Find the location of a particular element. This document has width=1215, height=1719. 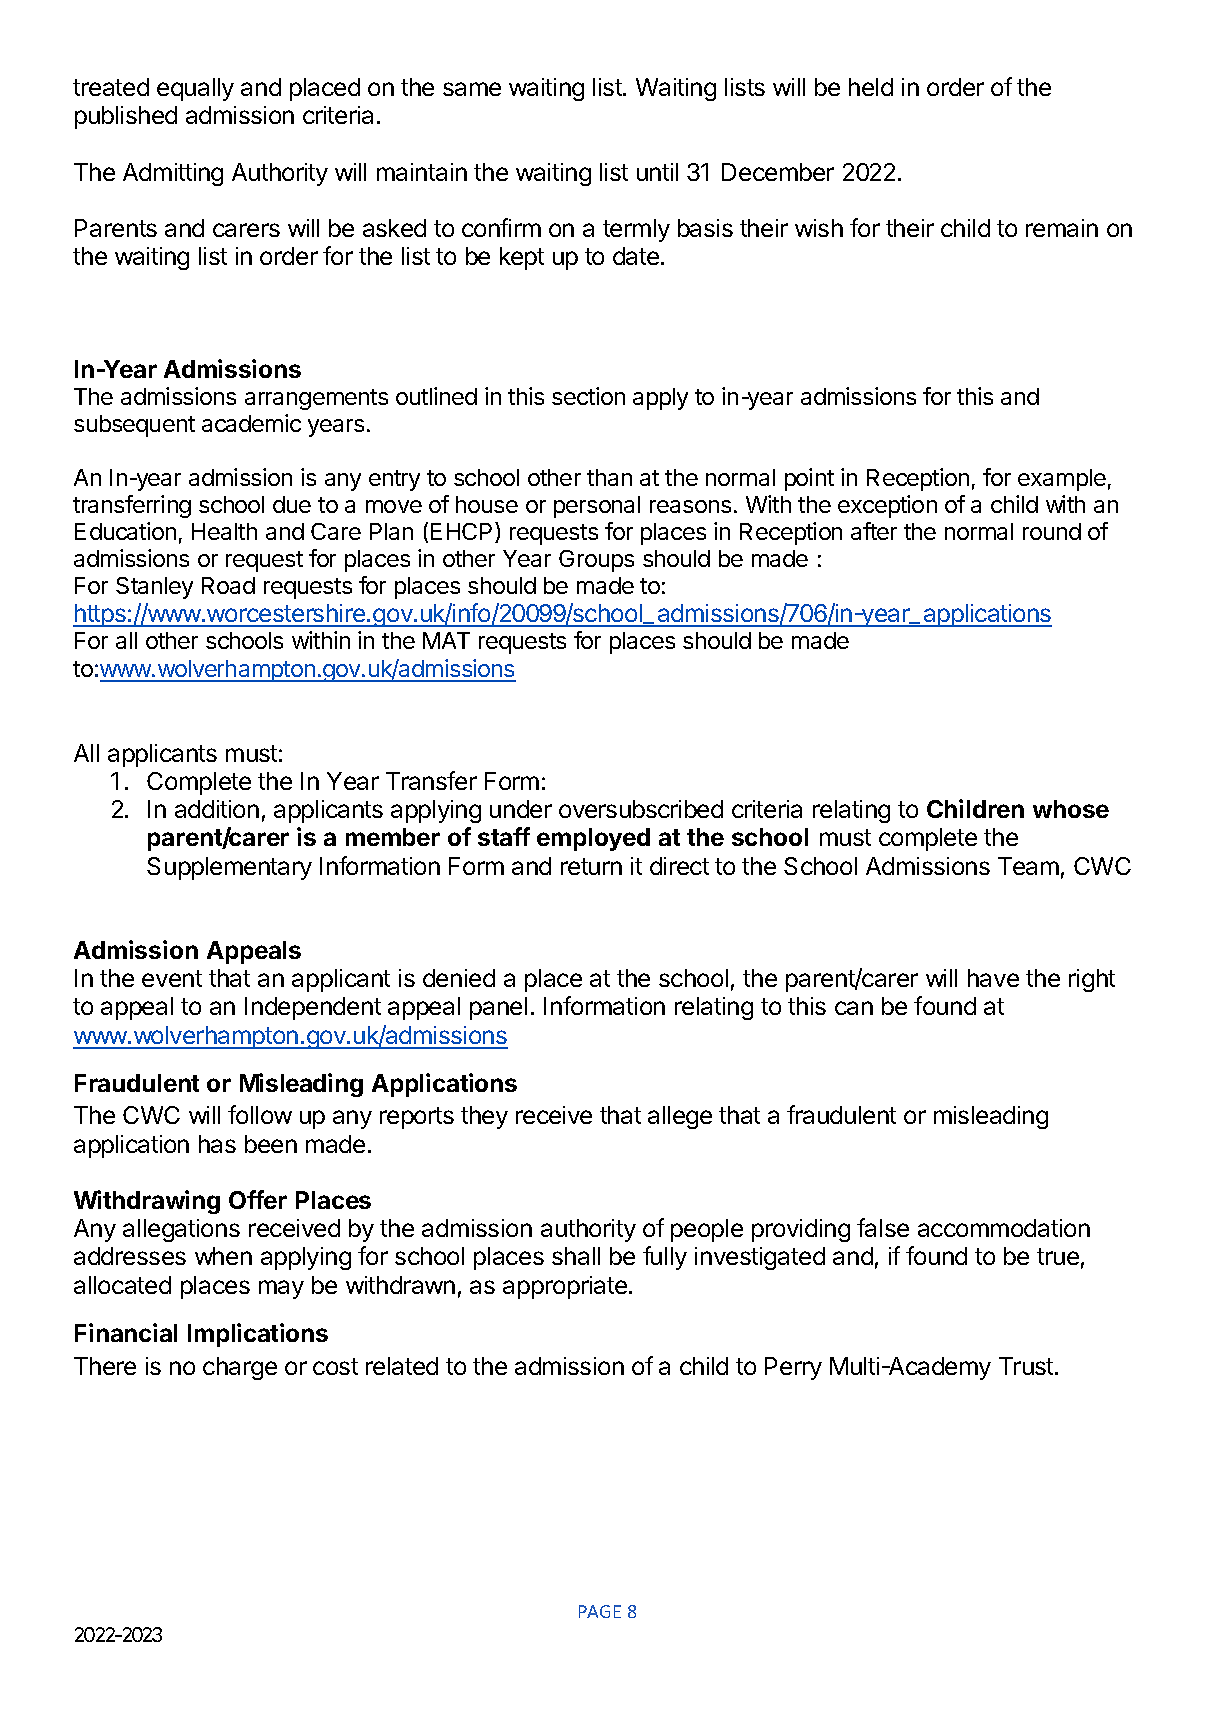

Trust is located at coordinates (1027, 1366).
